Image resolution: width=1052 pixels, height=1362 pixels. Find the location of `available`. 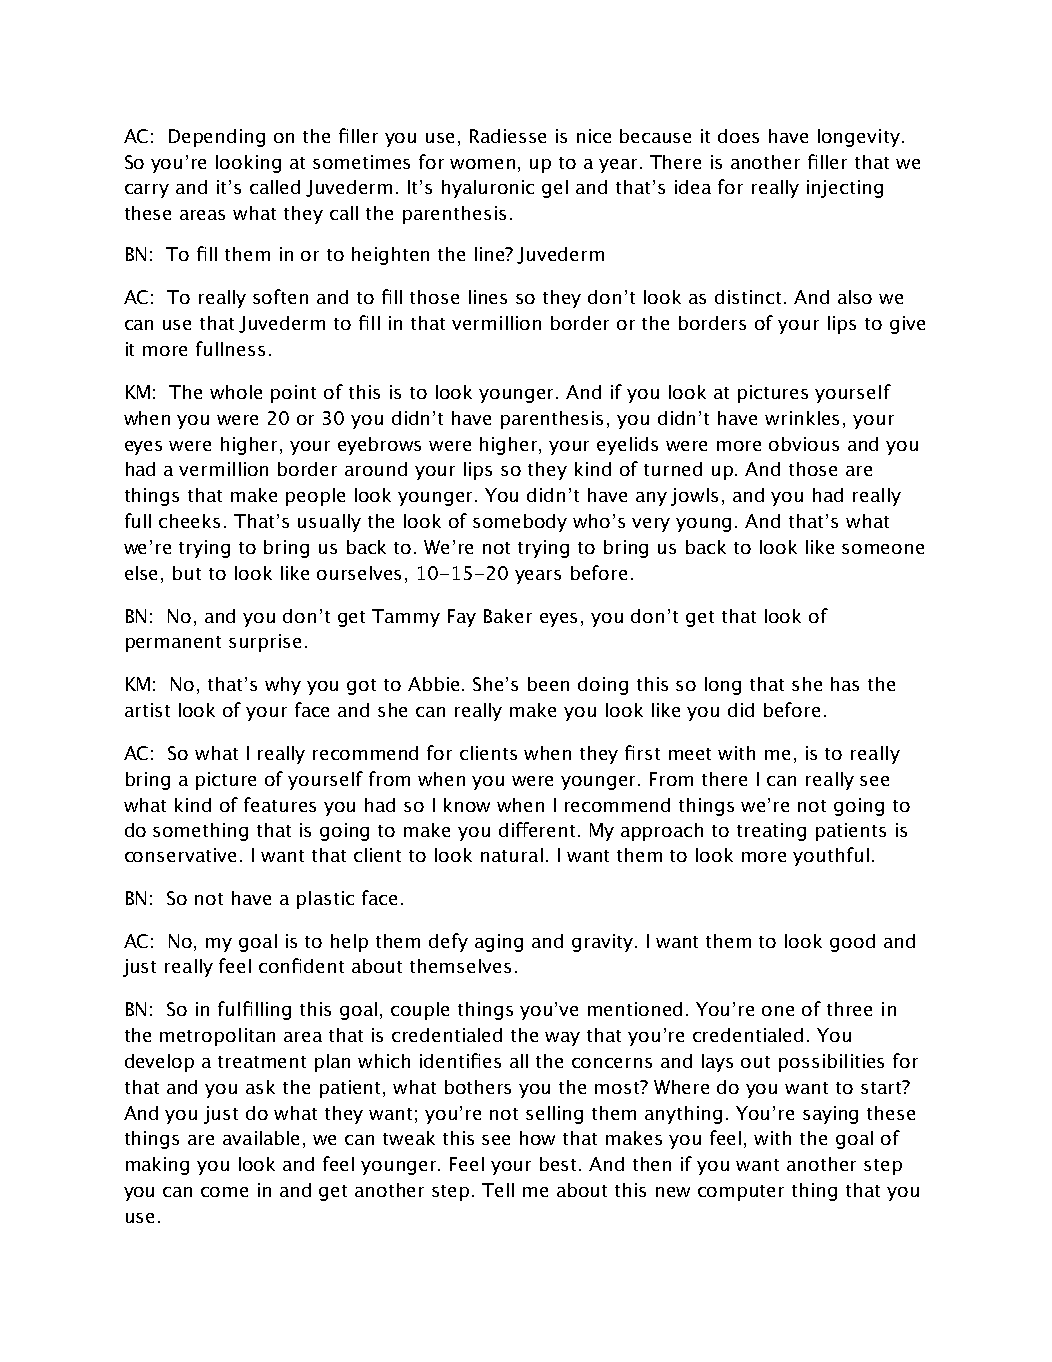

available is located at coordinates (261, 1138).
